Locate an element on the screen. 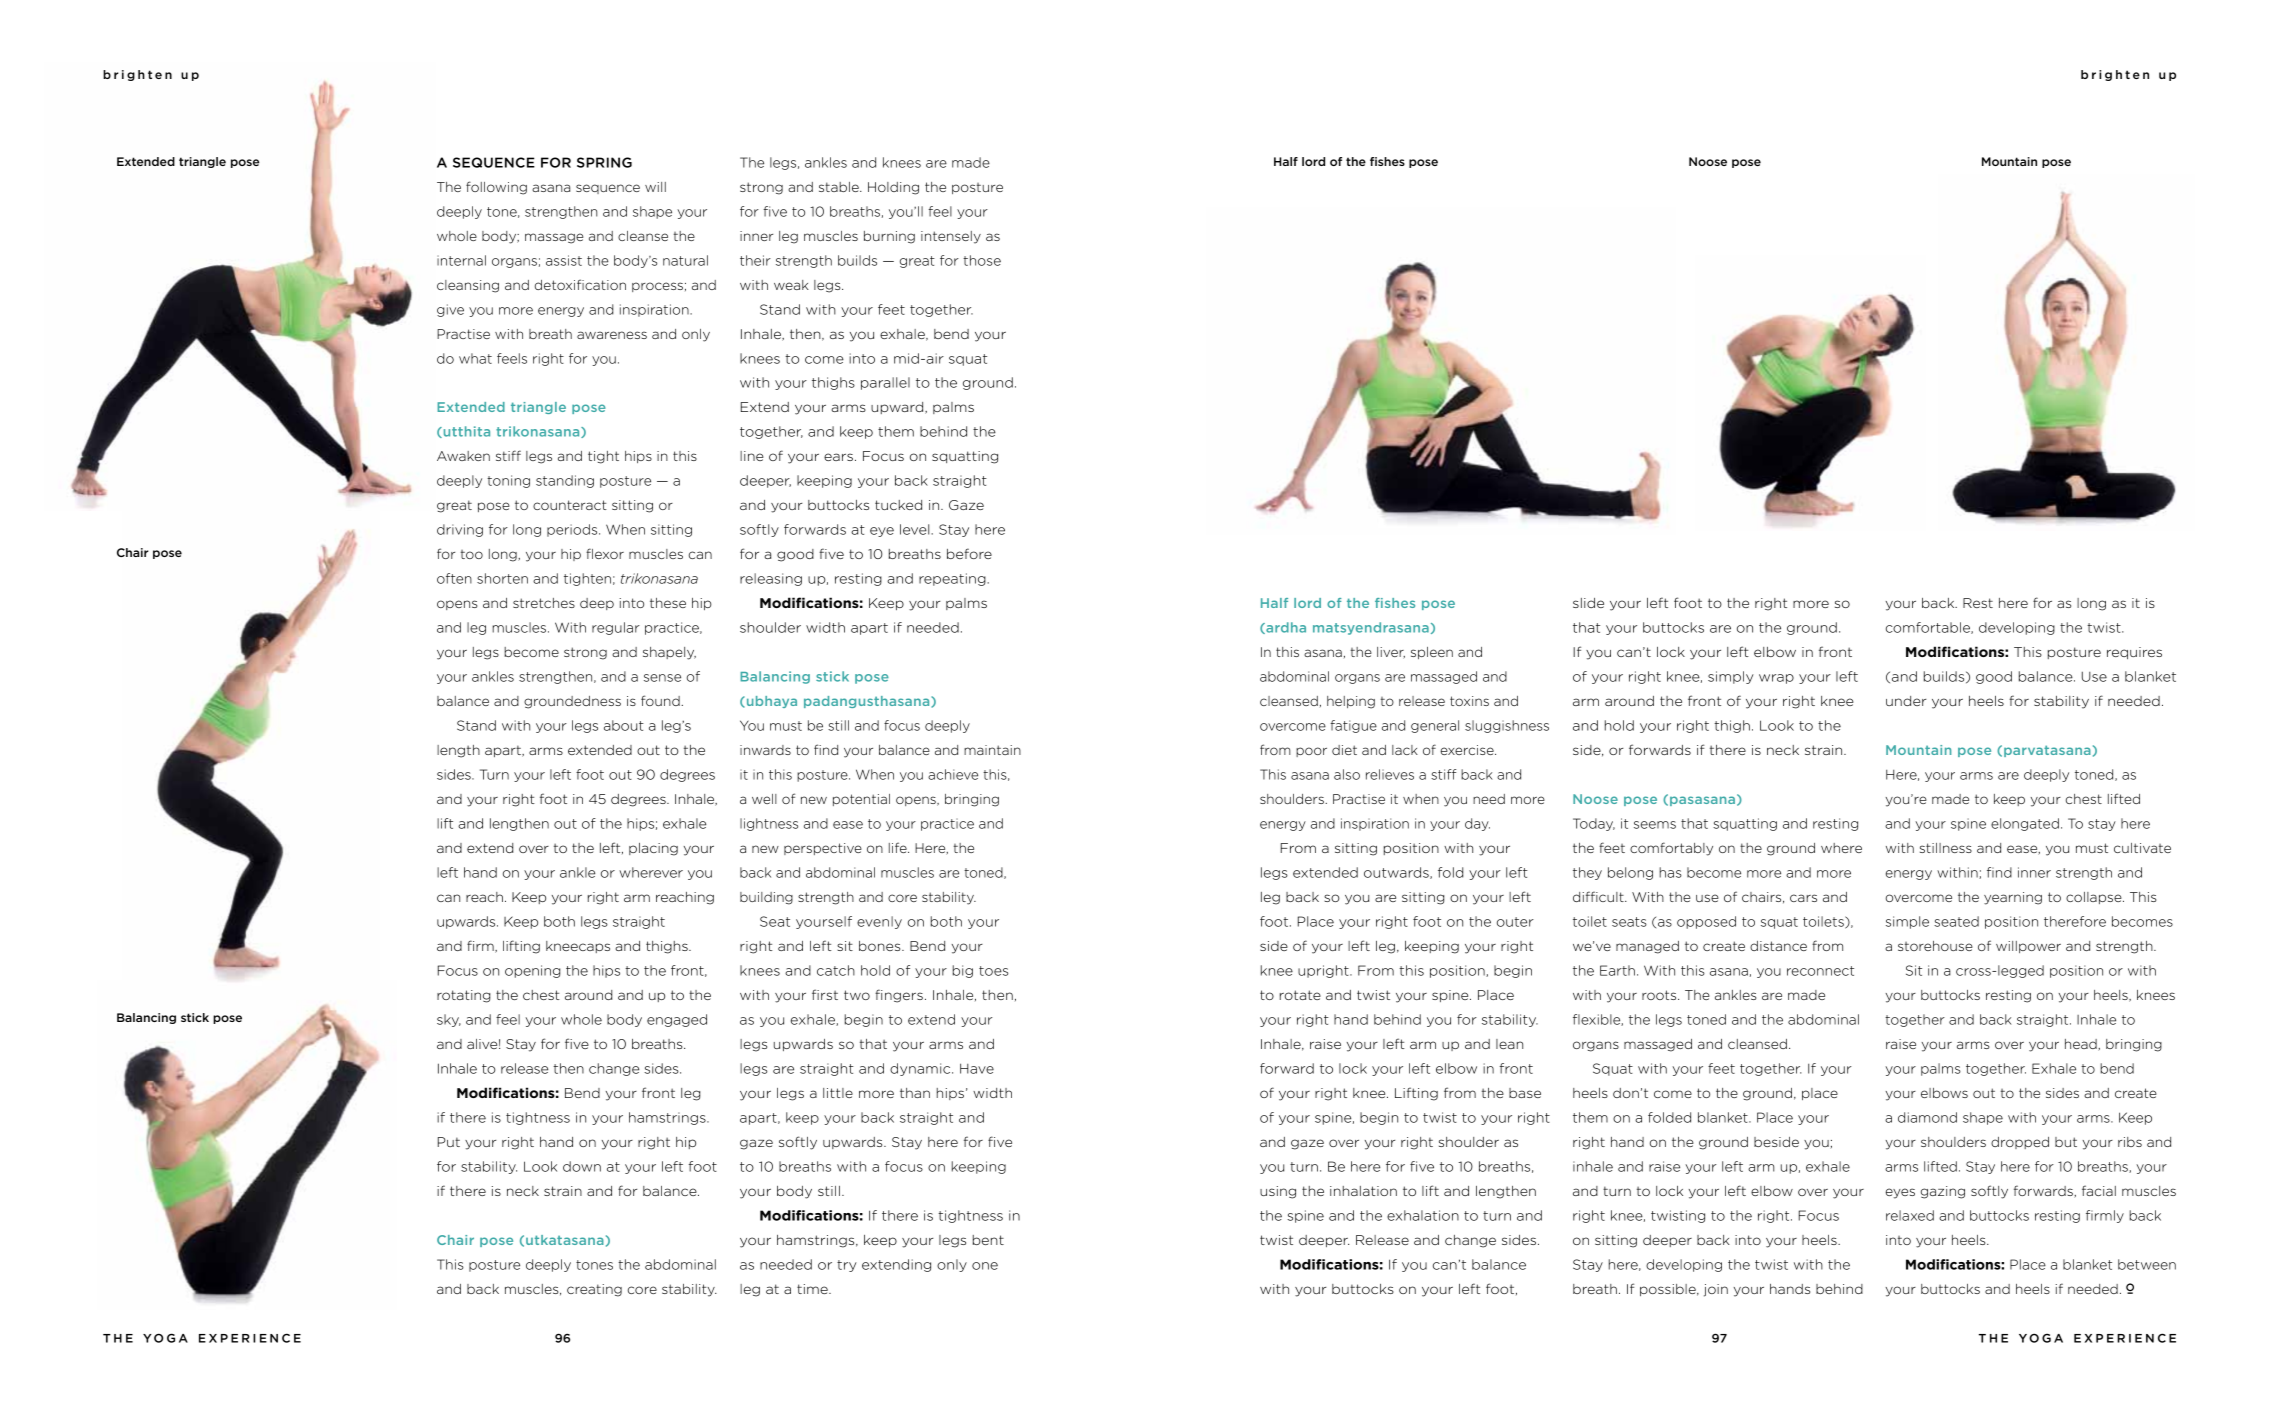 The height and width of the screenshot is (1418, 2281). under is located at coordinates (1906, 701).
